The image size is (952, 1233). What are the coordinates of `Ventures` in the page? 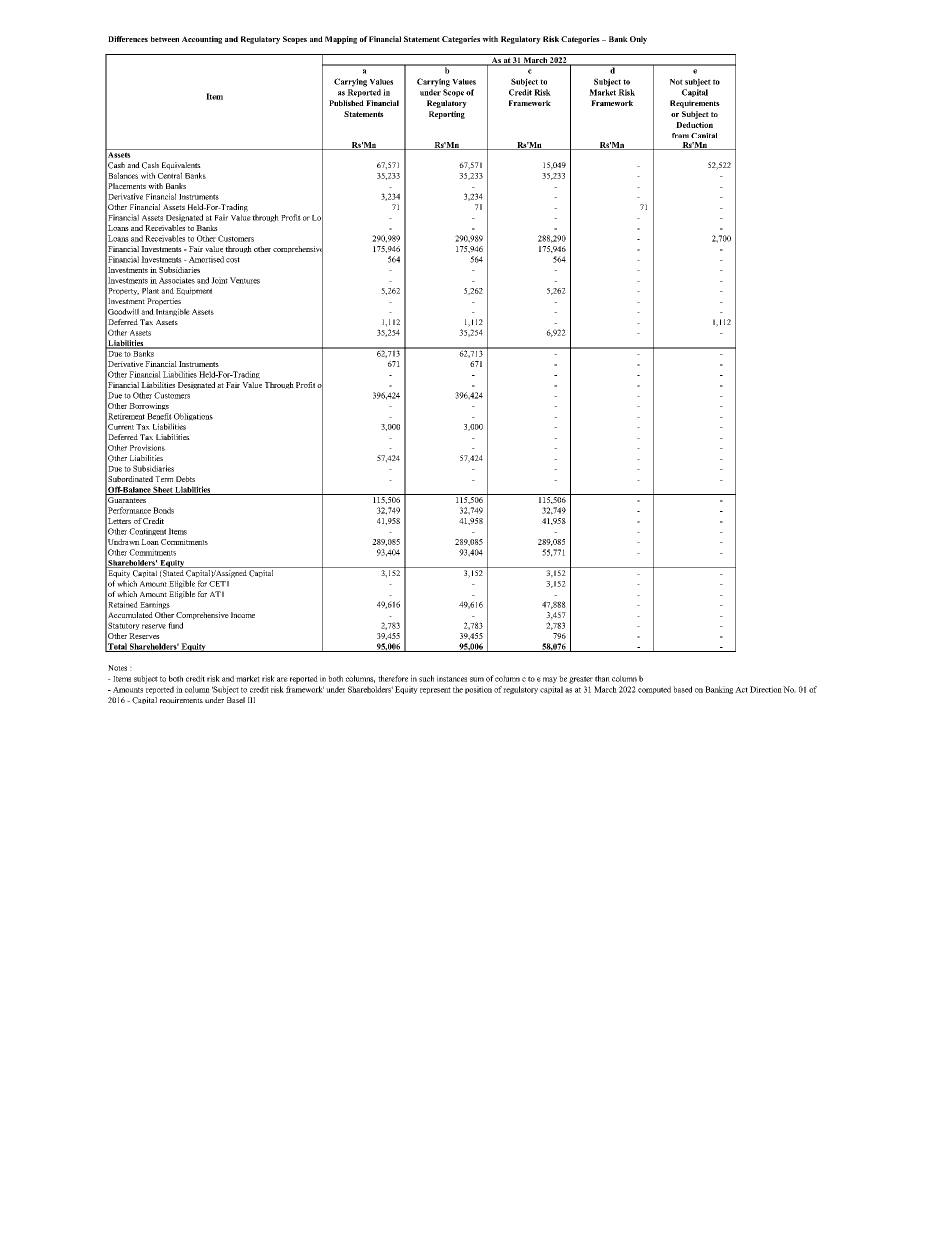 It's located at (245, 280).
